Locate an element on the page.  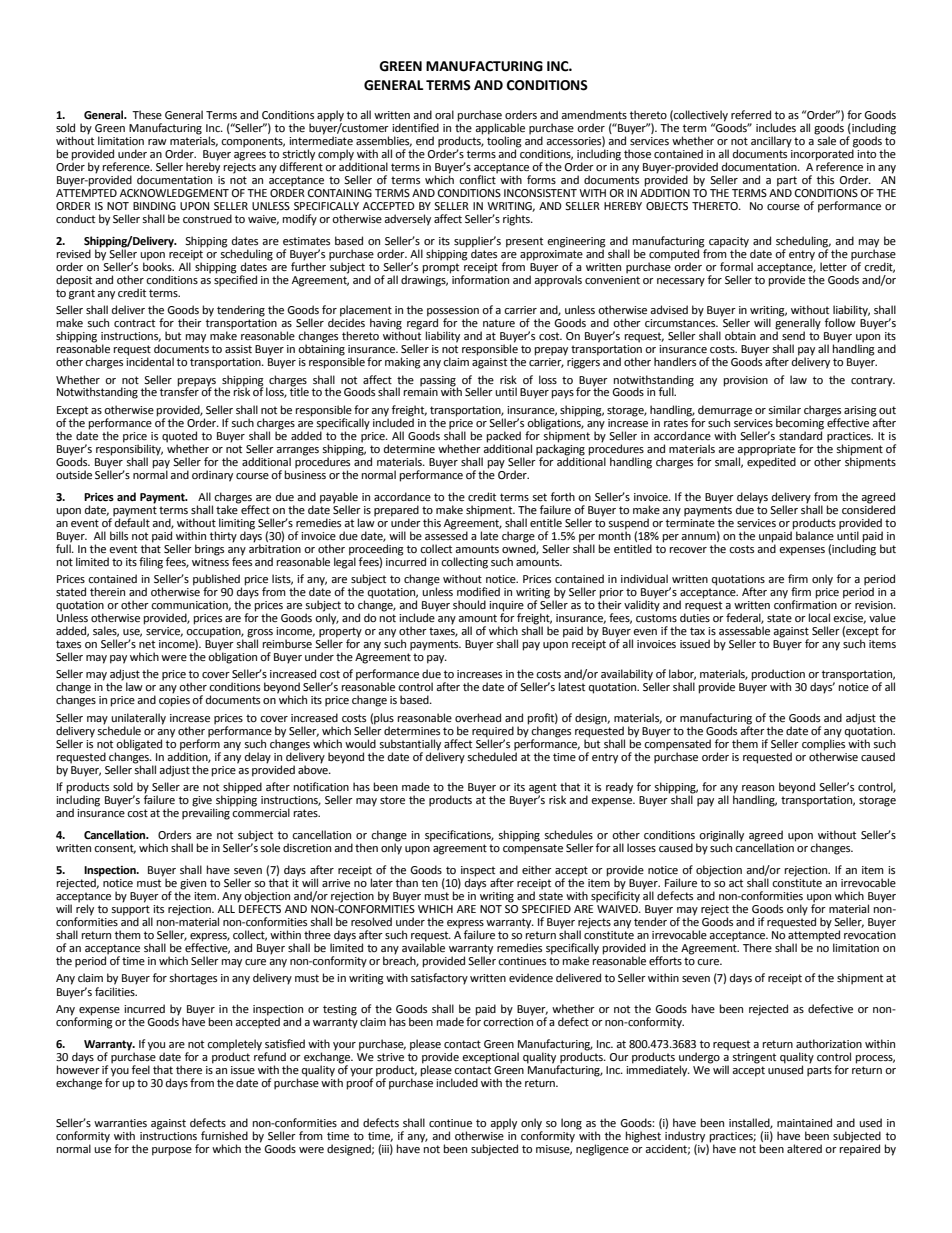
default is located at coordinates (132, 522).
